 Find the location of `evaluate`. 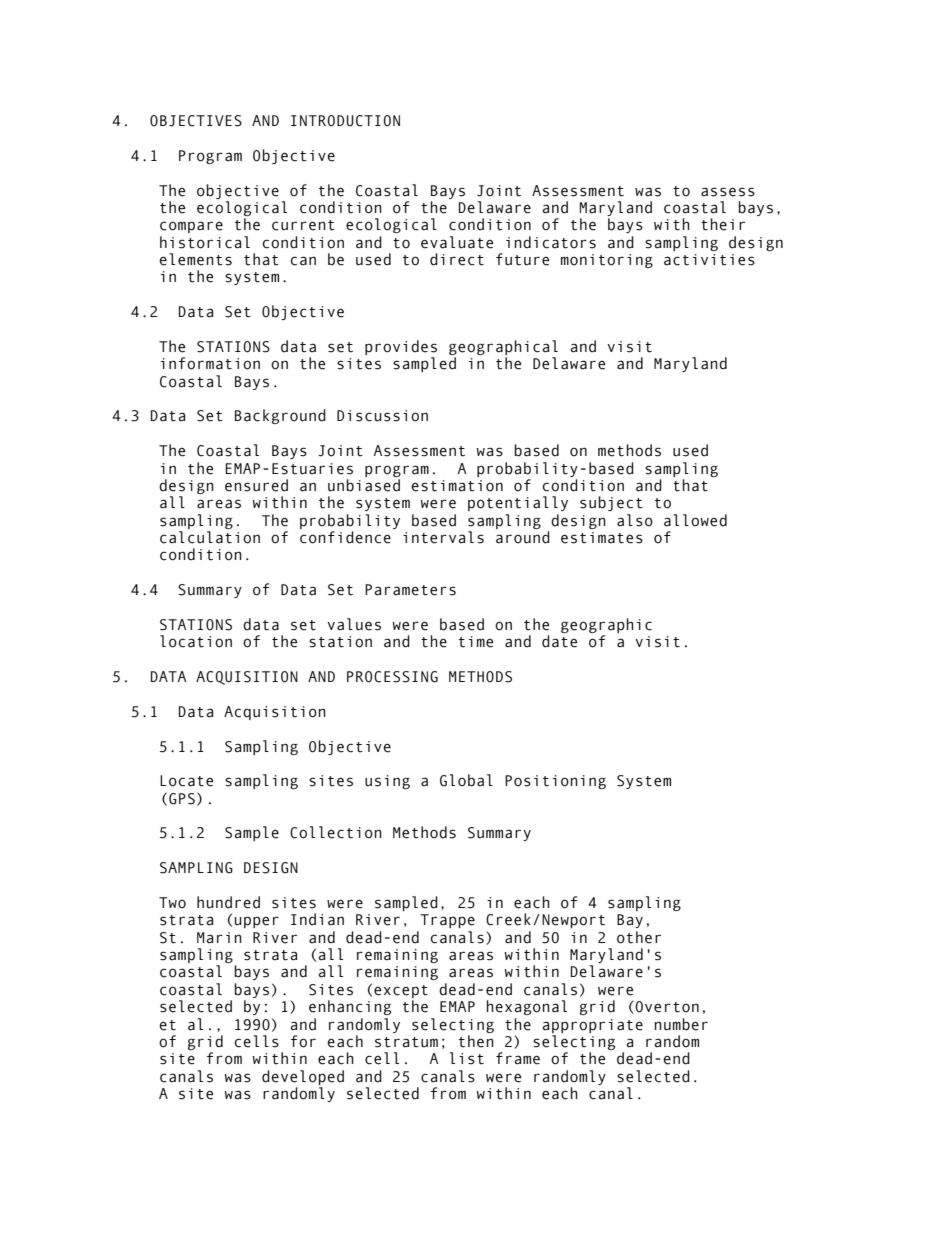

evaluate is located at coordinates (457, 242).
